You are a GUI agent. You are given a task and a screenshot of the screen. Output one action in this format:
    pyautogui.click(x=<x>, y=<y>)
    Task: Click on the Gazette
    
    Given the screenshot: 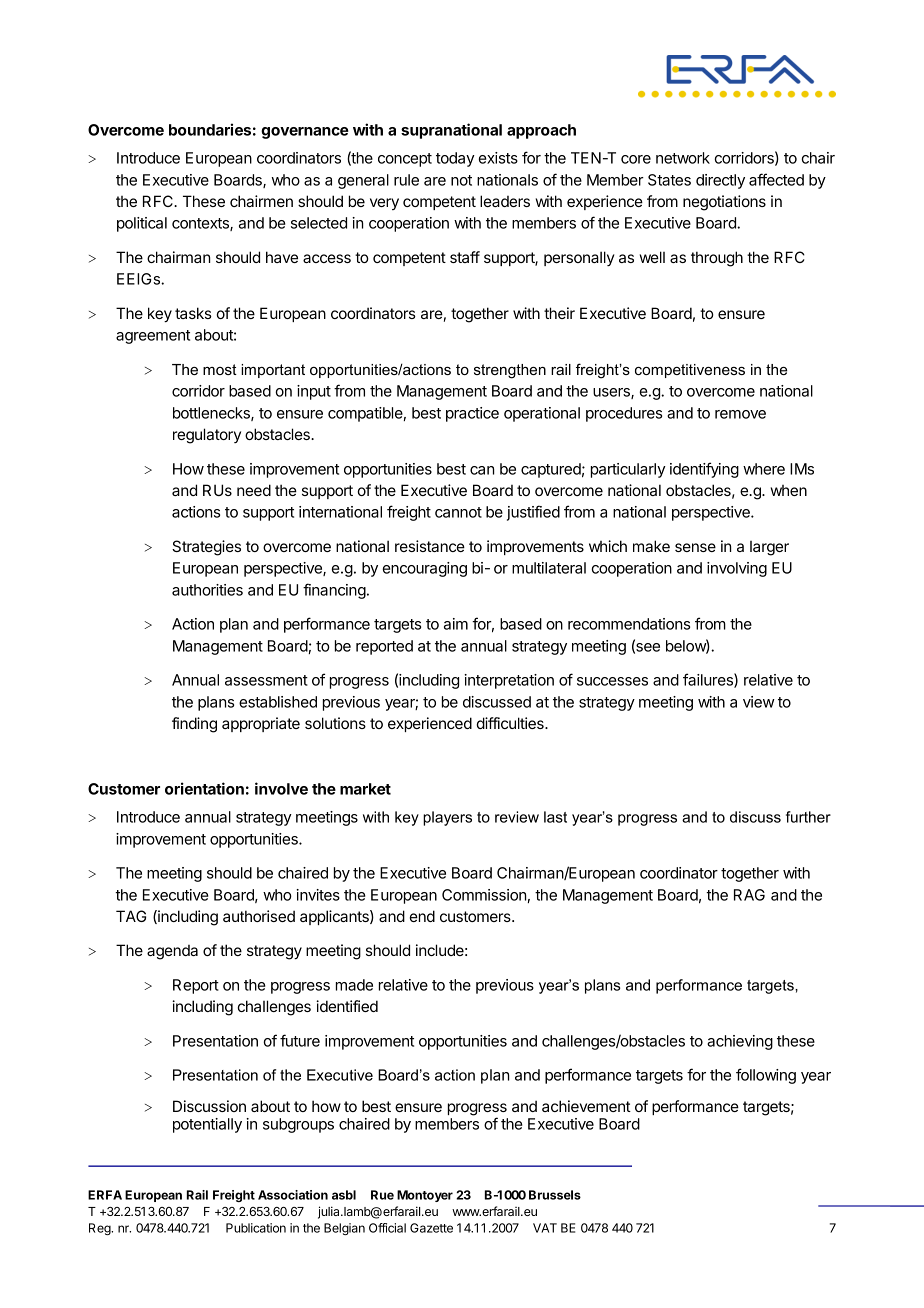 What is the action you would take?
    pyautogui.click(x=431, y=1228)
